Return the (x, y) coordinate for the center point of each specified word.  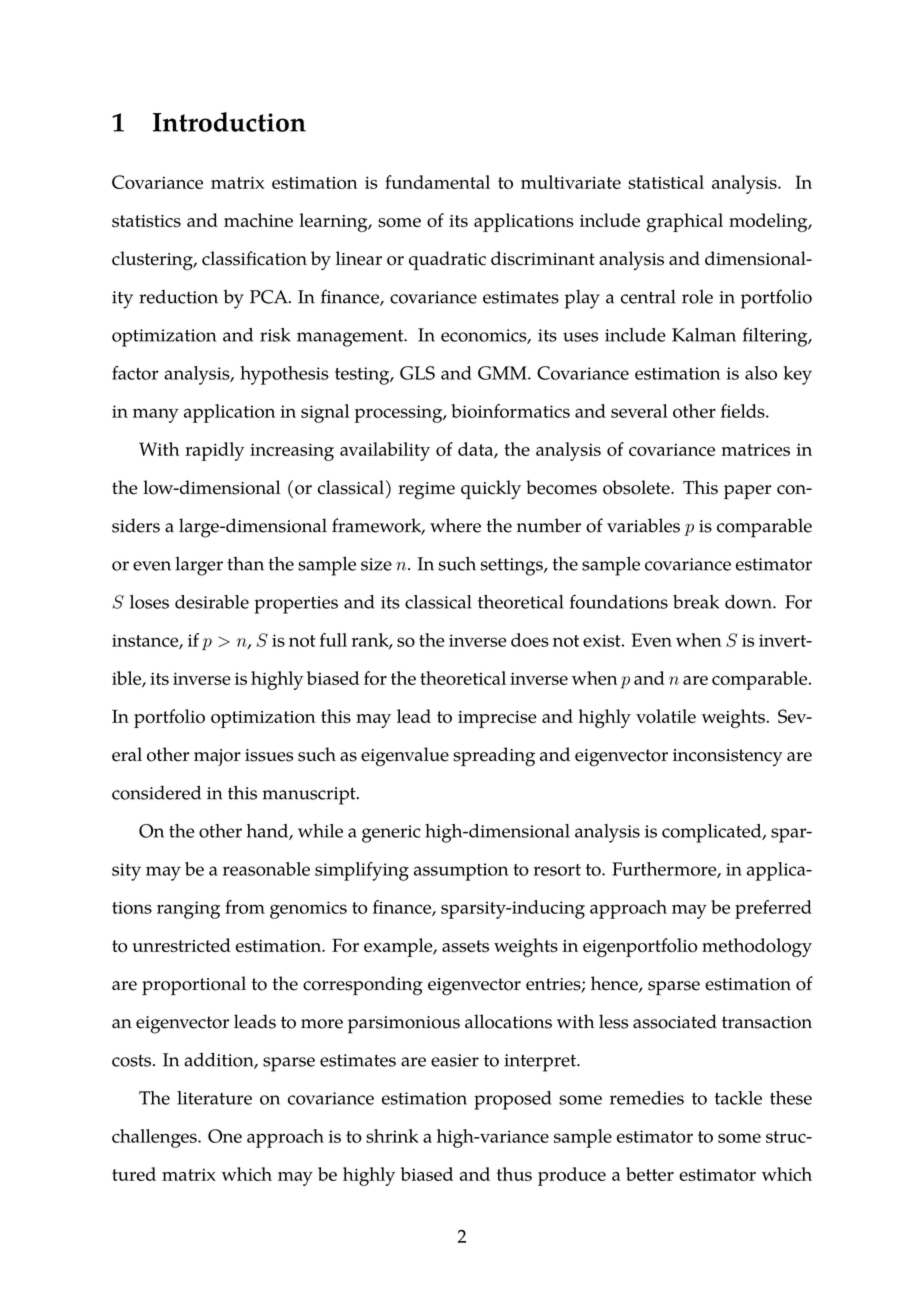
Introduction (229, 122)
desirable (212, 602)
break (696, 602)
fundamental (437, 182)
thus (514, 1174)
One (225, 1136)
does (530, 640)
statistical (666, 182)
